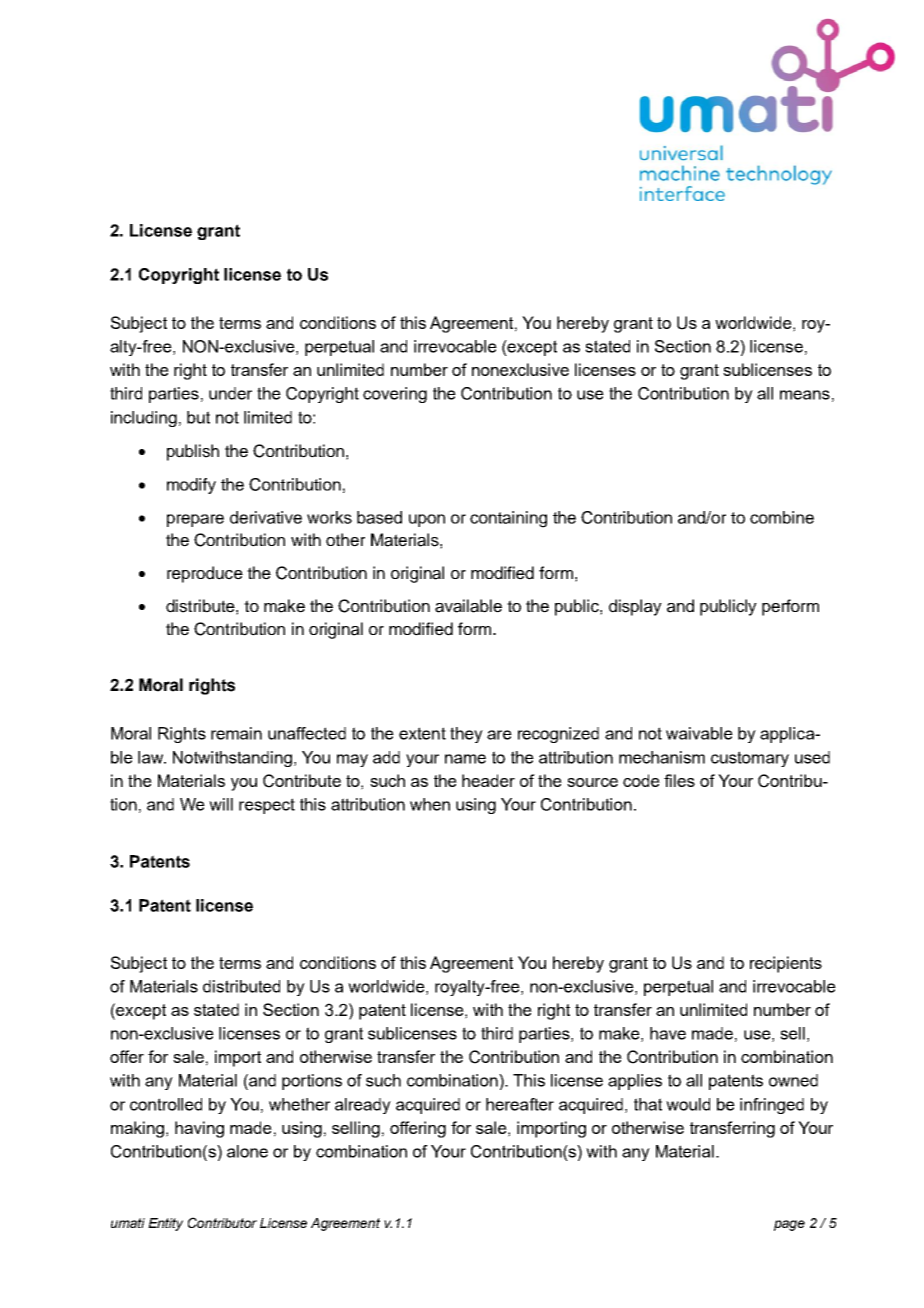 This screenshot has width=924, height=1308. Describe the element at coordinates (230, 393) in the screenshot. I see `under` at that location.
